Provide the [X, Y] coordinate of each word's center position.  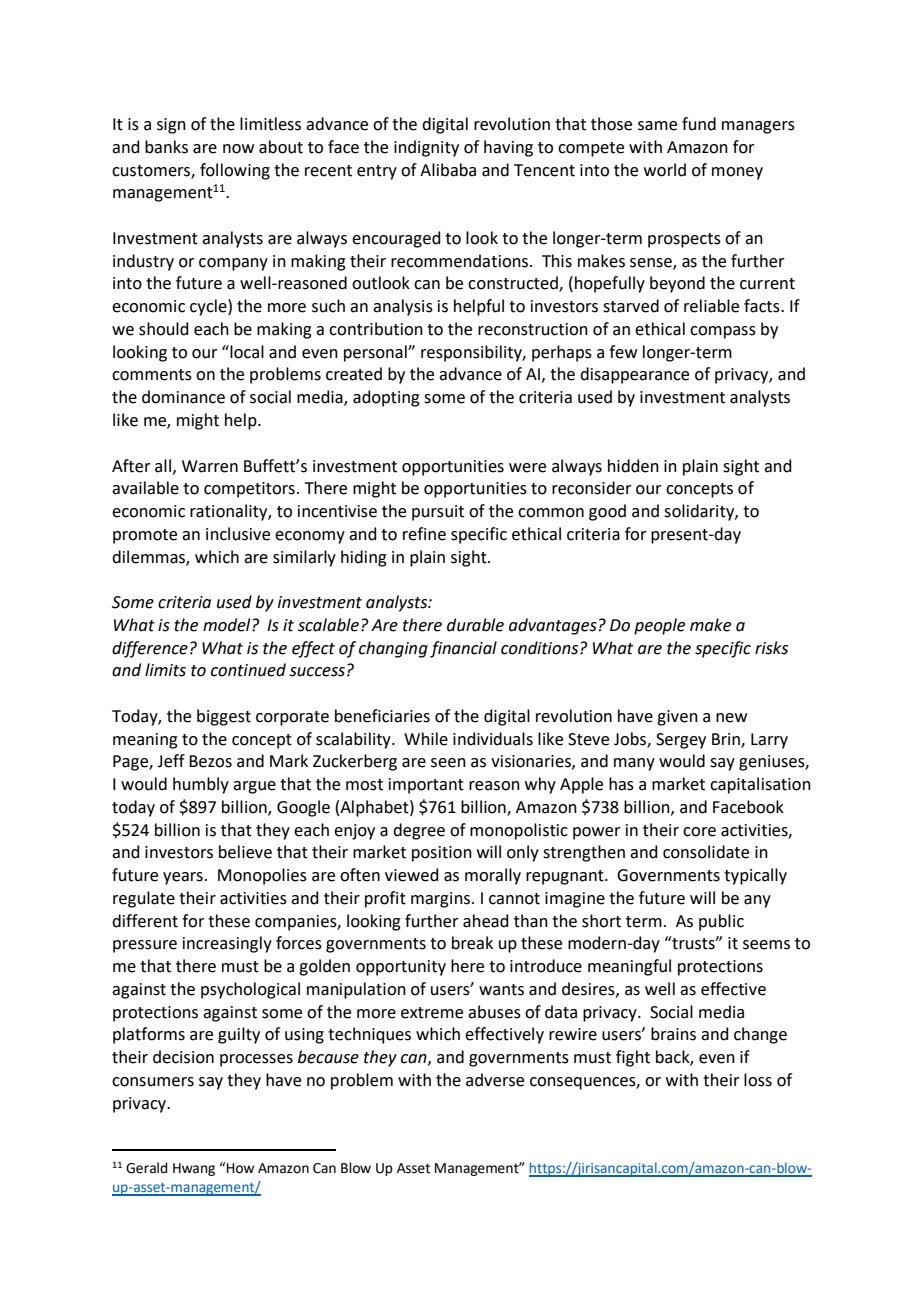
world [665, 170]
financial [463, 649]
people [659, 626]
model [228, 625]
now [238, 149]
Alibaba [448, 170]
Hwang [194, 1169]
